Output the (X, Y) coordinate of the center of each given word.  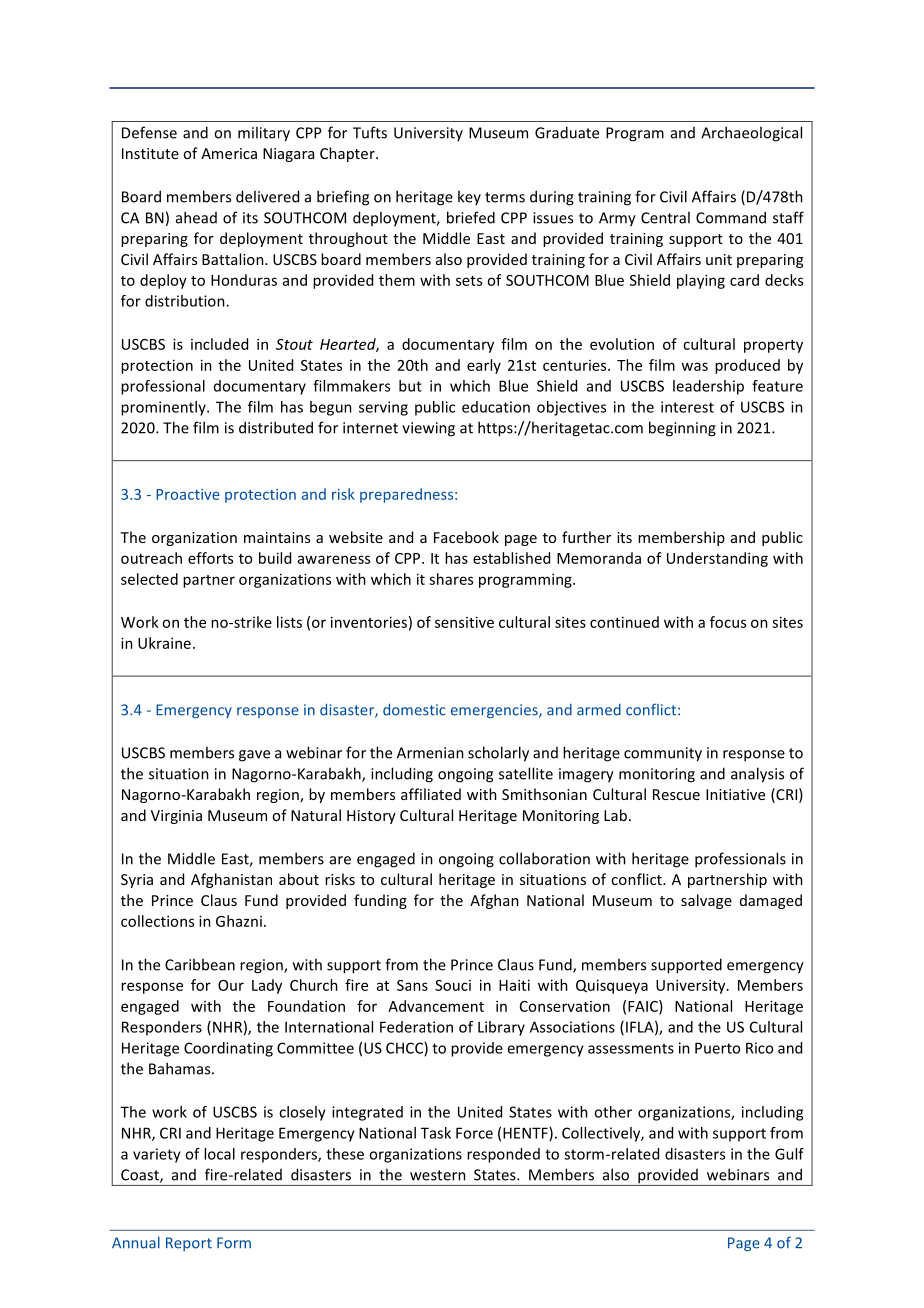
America (229, 153)
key (469, 197)
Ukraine (164, 643)
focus (728, 622)
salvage (706, 901)
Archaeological (751, 134)
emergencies (495, 711)
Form (234, 1243)
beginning (682, 429)
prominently (164, 408)
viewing (428, 429)
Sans (412, 985)
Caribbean (200, 964)
